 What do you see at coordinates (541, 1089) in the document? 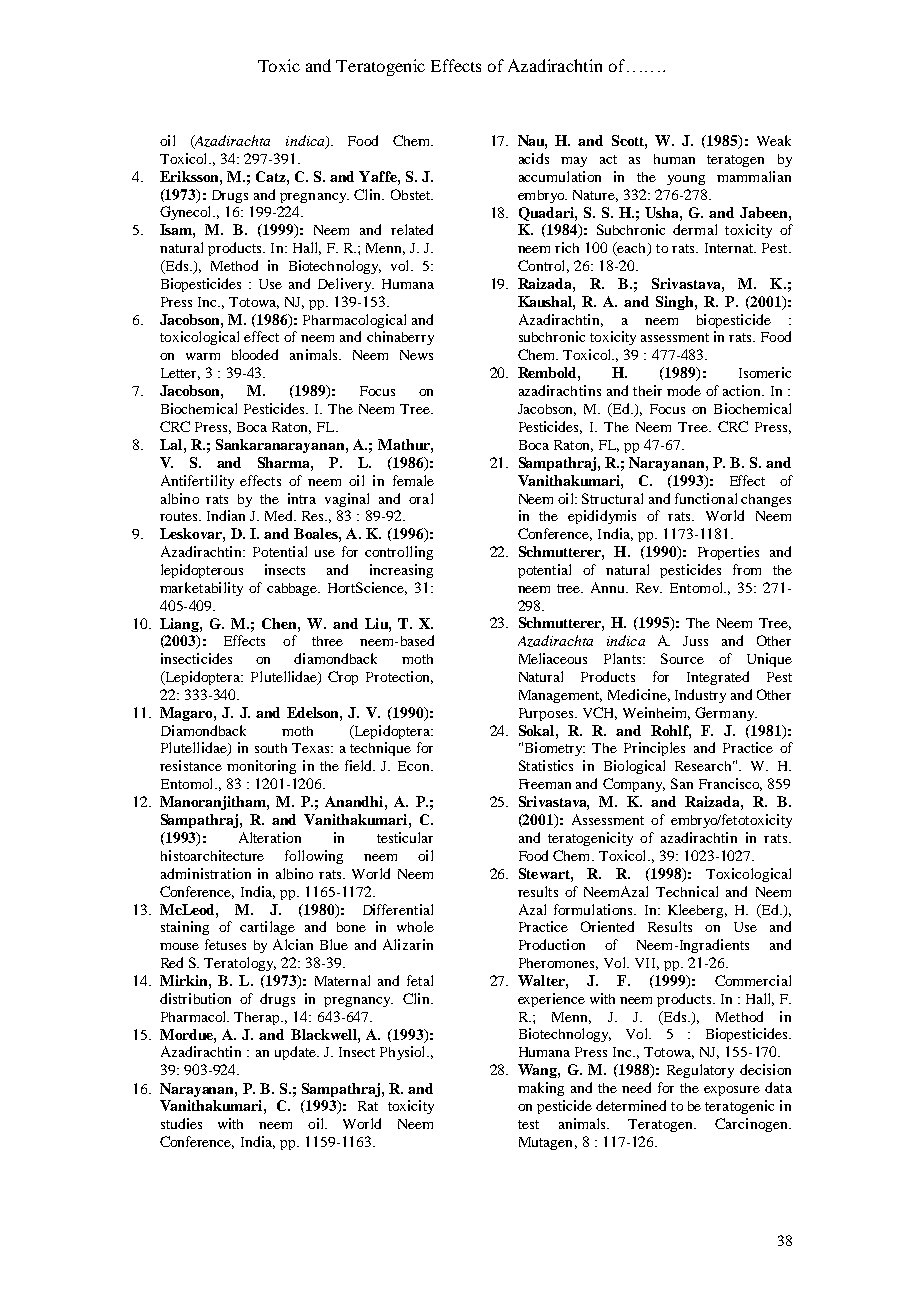
I see `making` at bounding box center [541, 1089].
